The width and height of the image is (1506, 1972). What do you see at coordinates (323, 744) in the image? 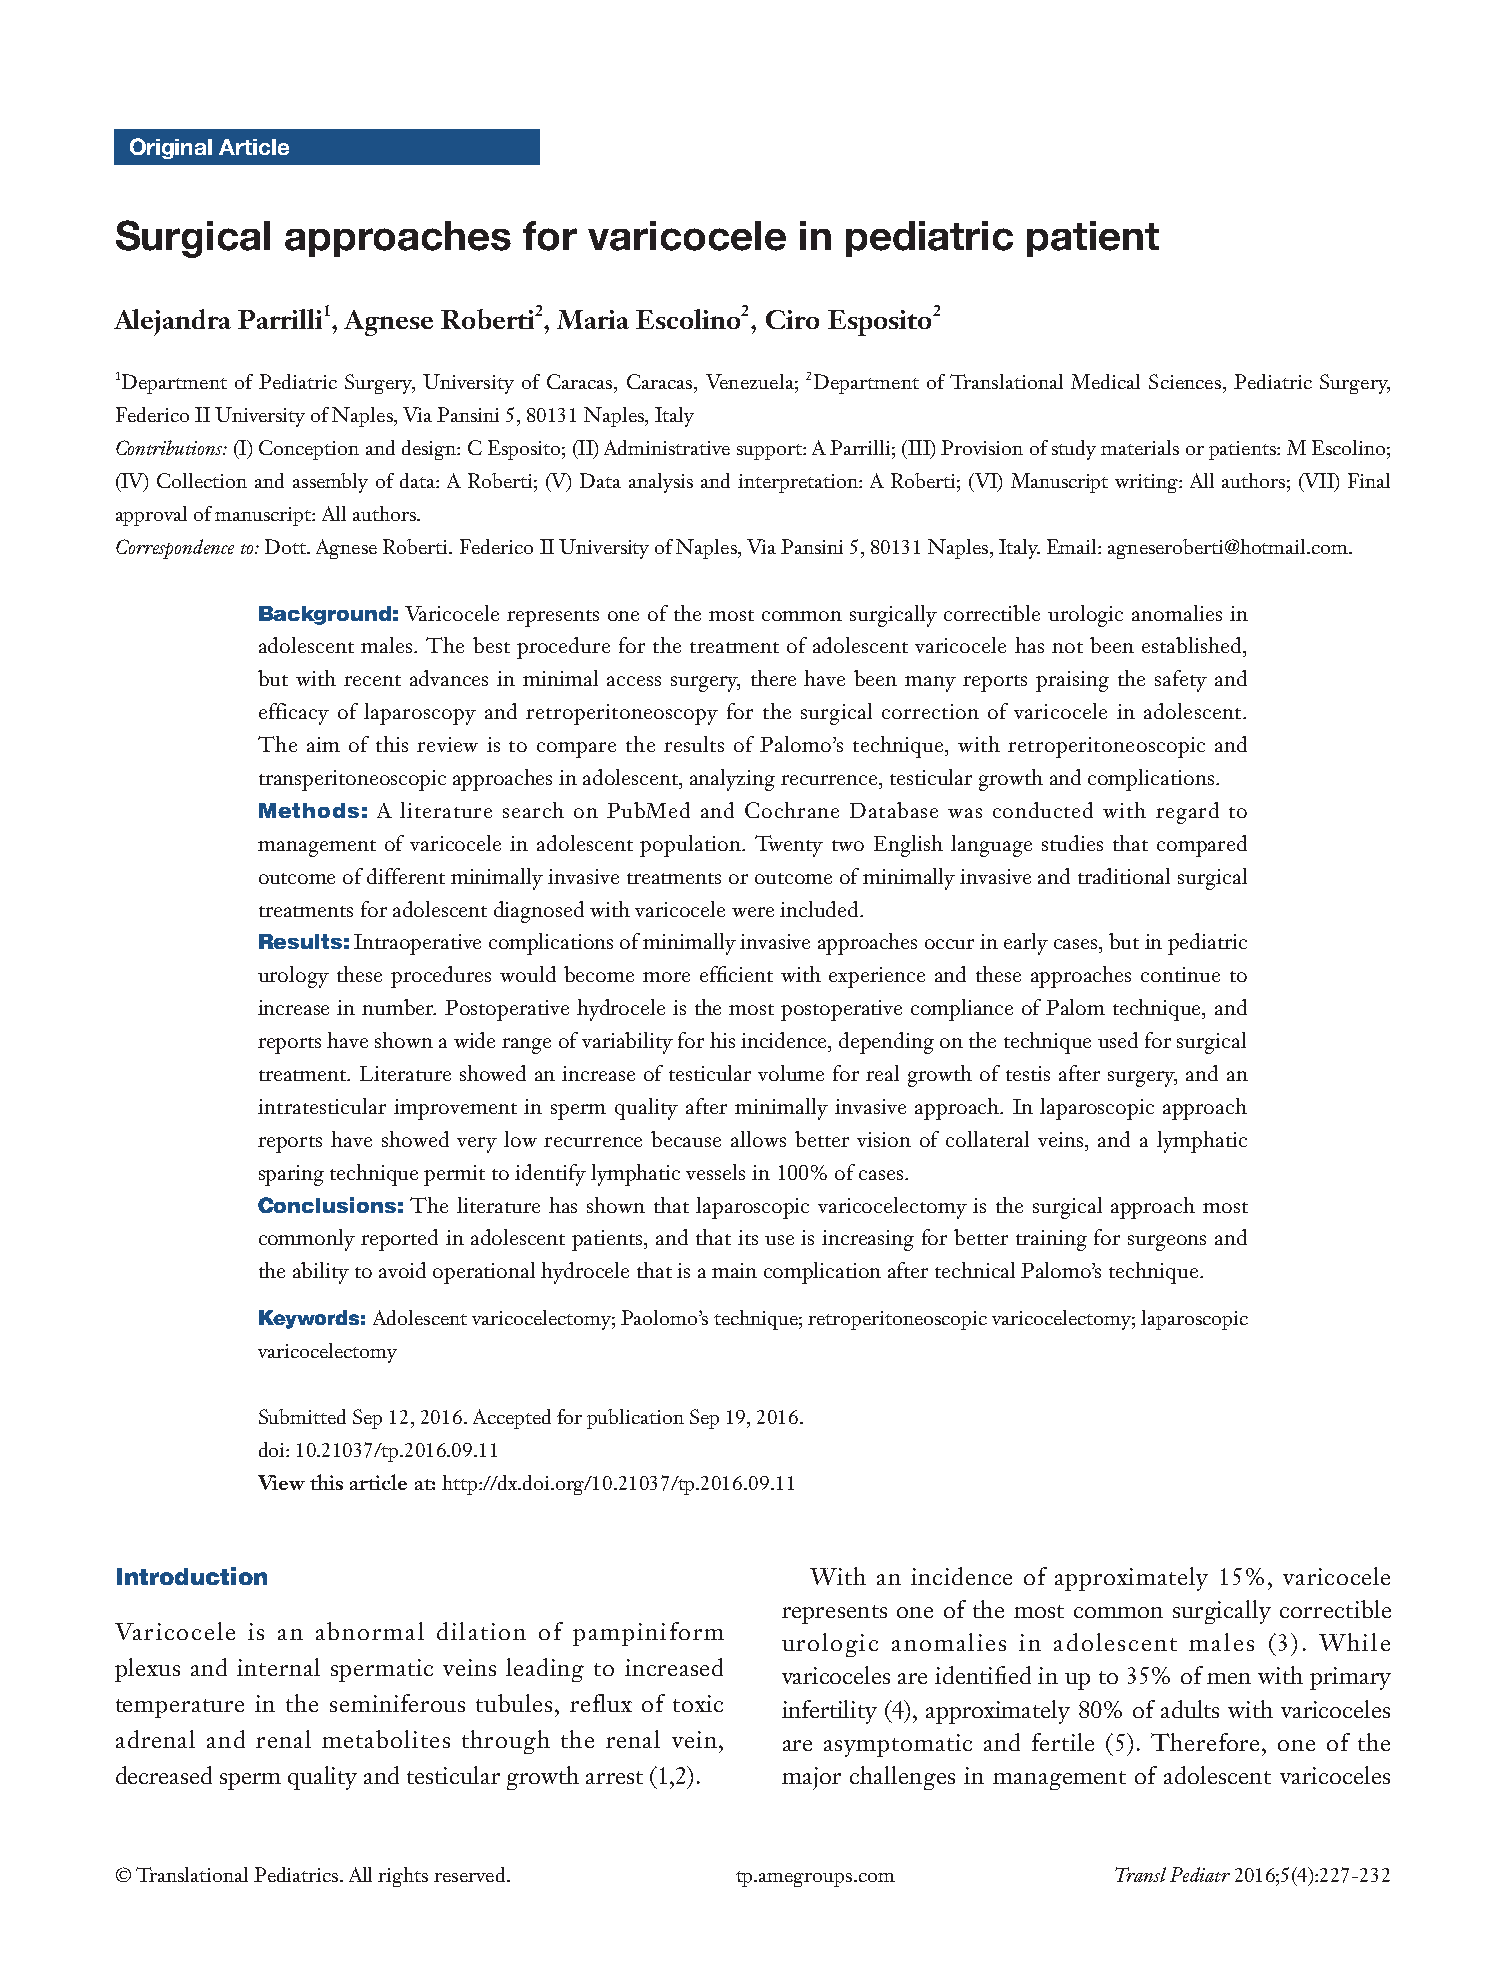
I see `aim` at bounding box center [323, 744].
